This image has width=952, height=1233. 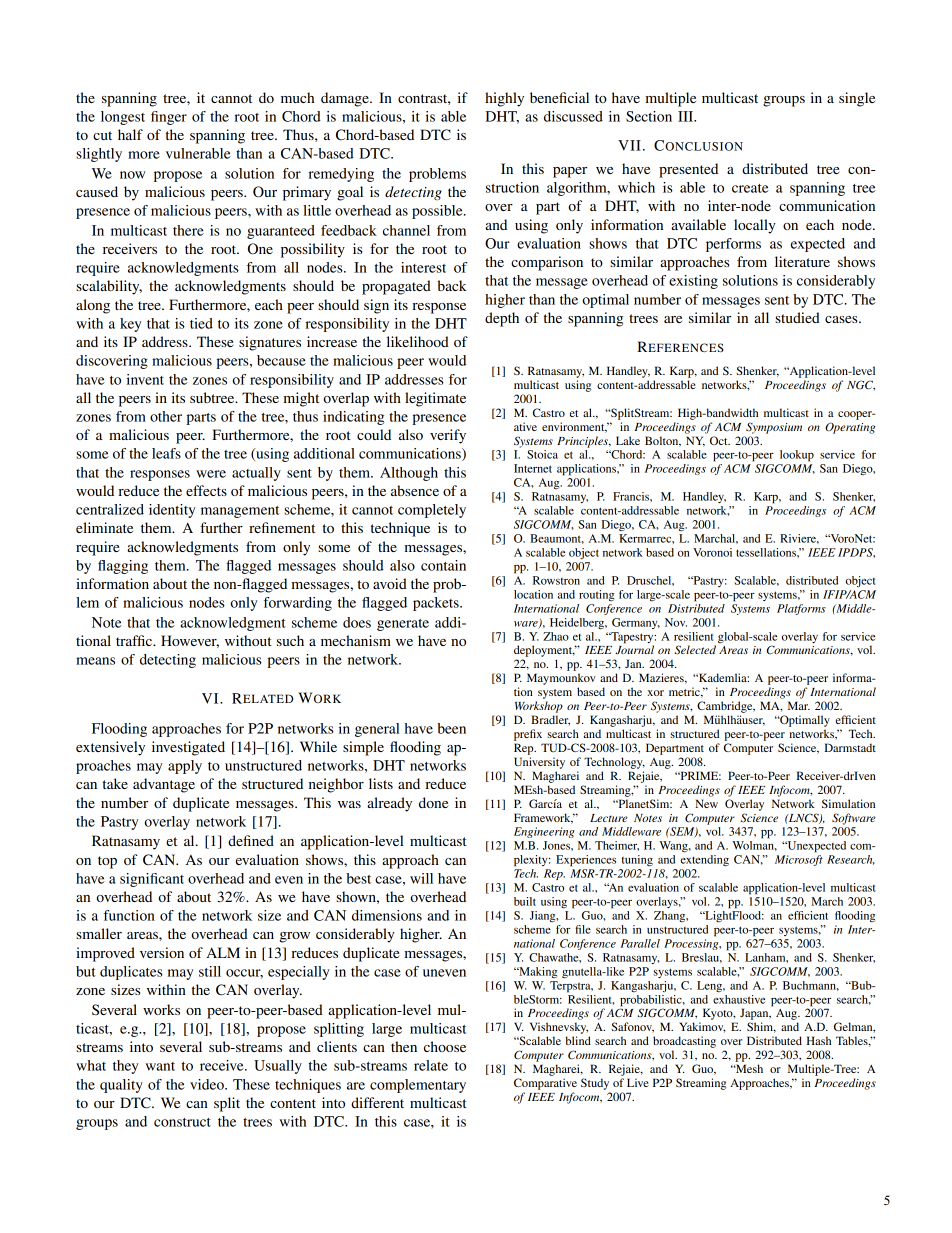 What do you see at coordinates (706, 803) in the image?
I see `New` at bounding box center [706, 803].
